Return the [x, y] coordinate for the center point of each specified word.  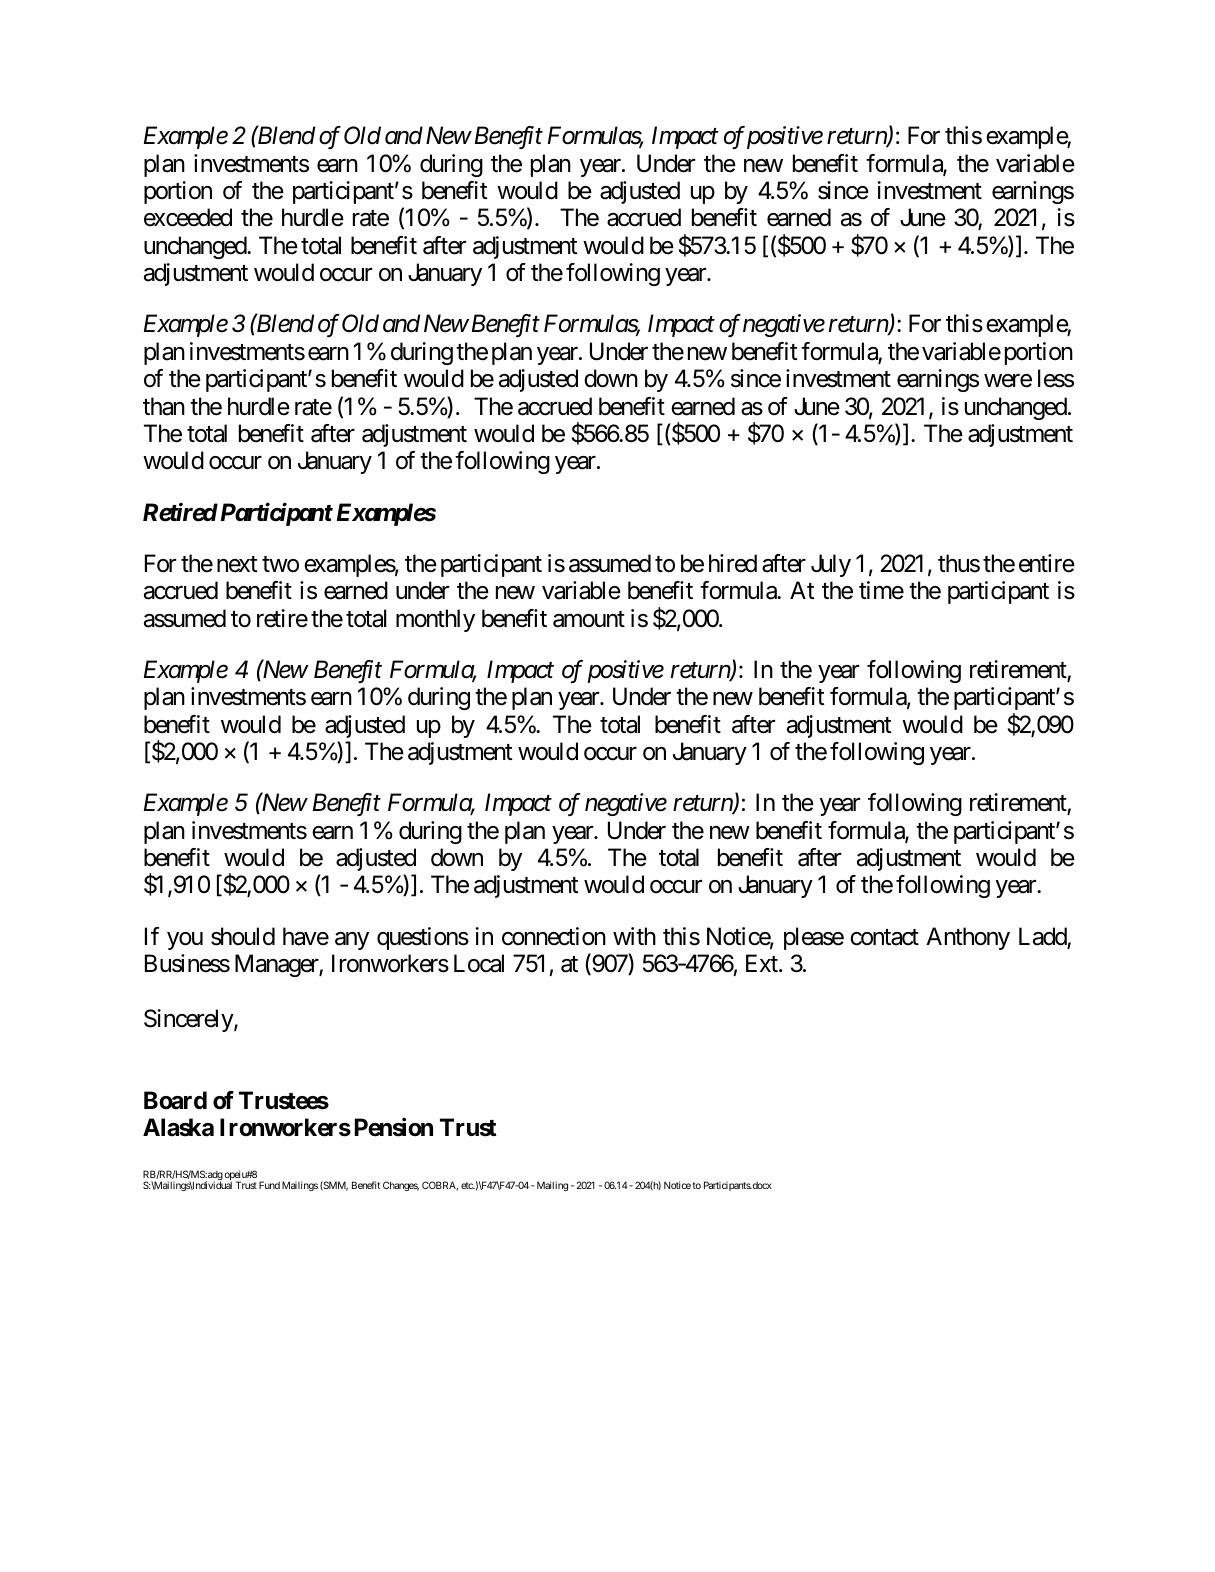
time [881, 590]
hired [733, 563]
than [164, 406]
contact [884, 937]
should [243, 936]
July [831, 565]
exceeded [188, 217]
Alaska [178, 1127]
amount [589, 619]
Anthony [968, 938]
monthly [435, 620]
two [280, 564]
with [634, 936]
